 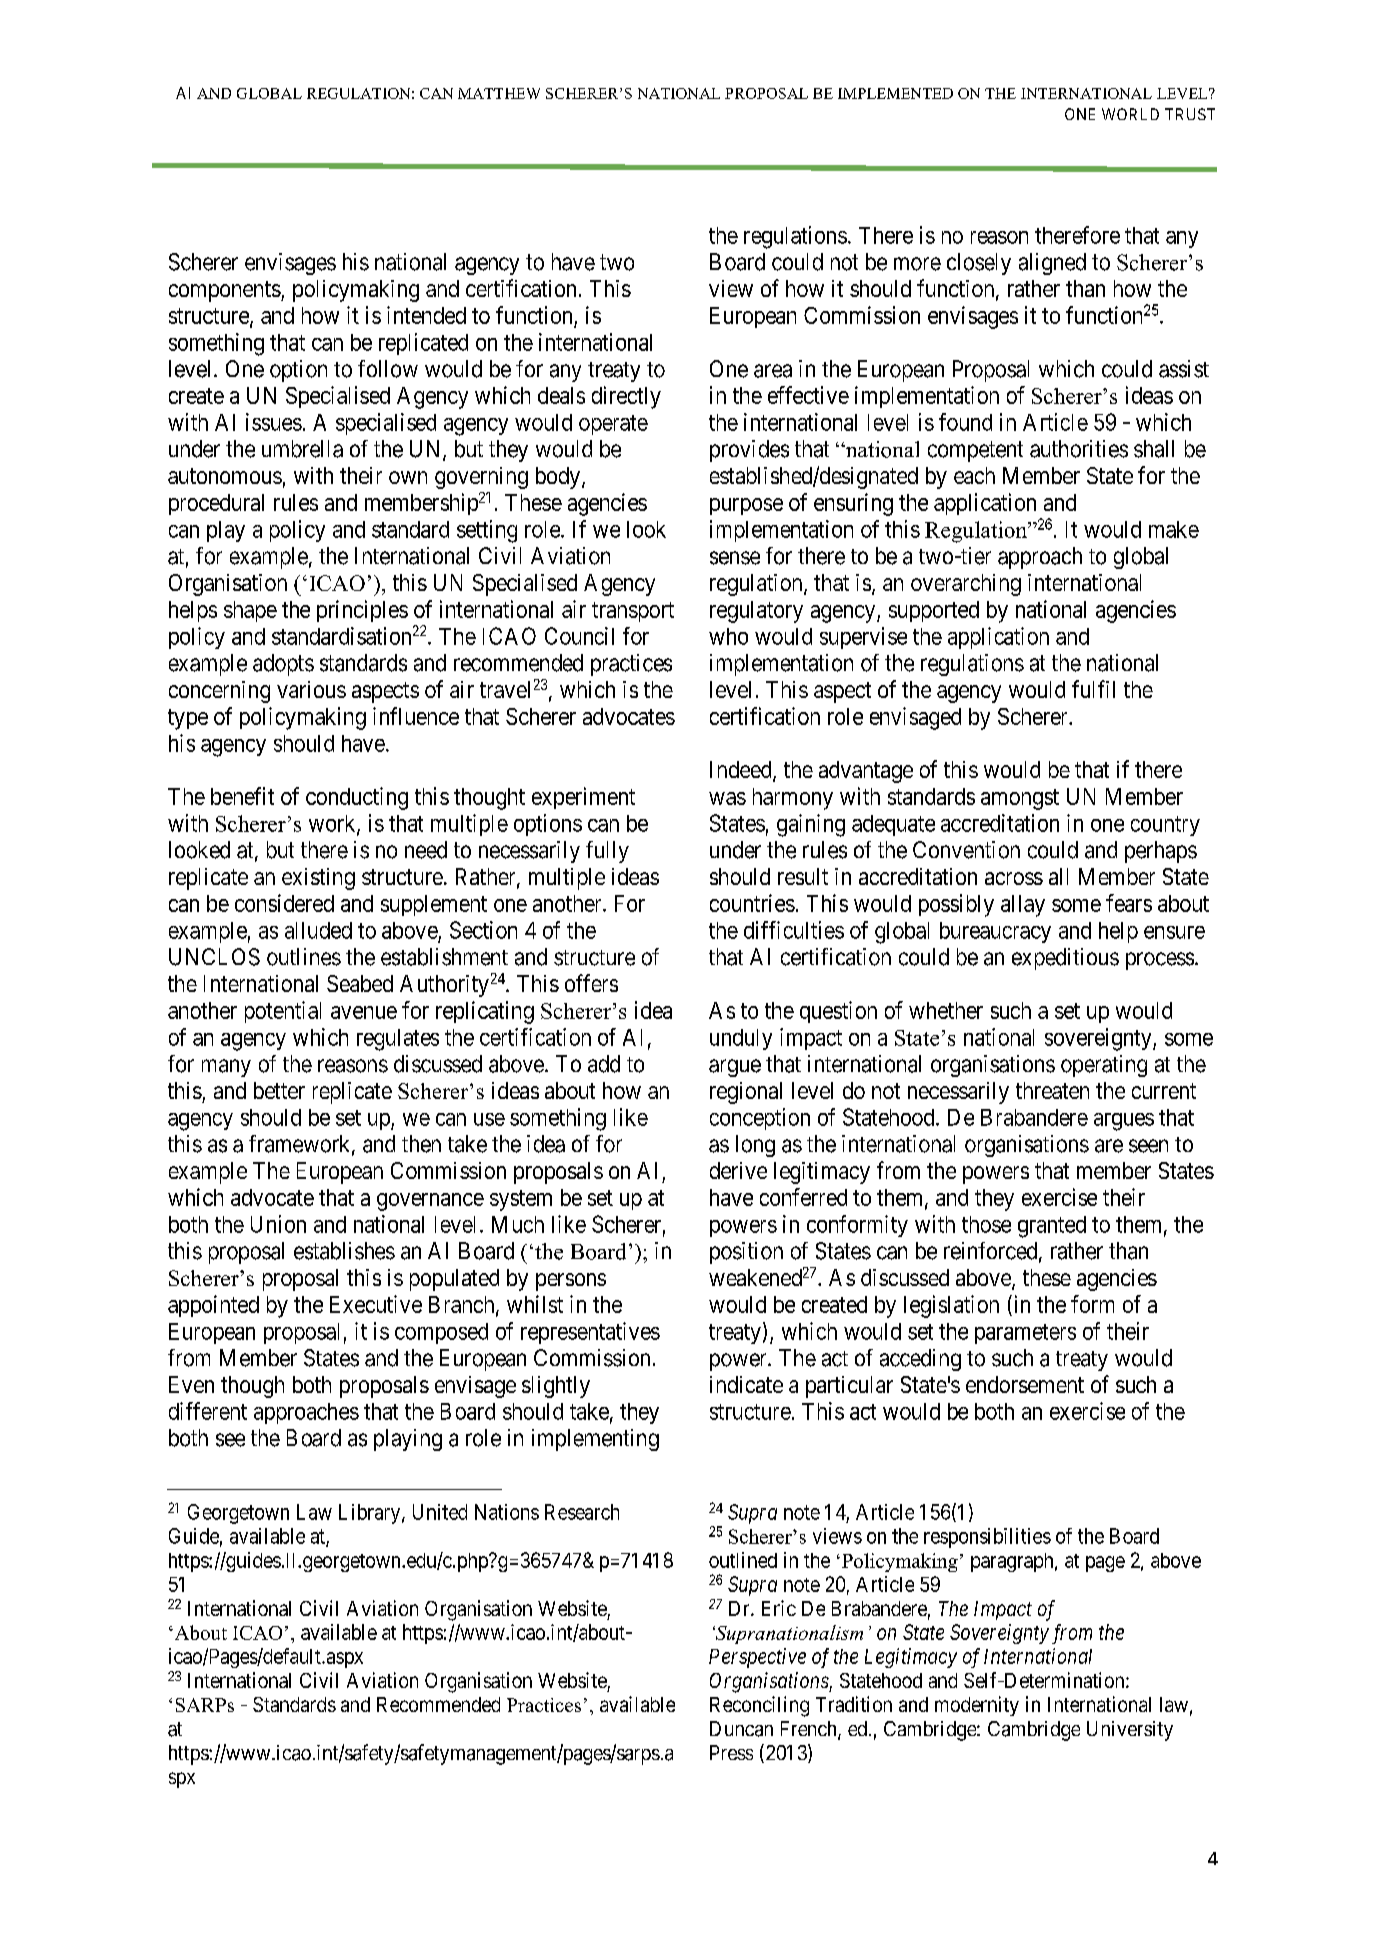 What do you see at coordinates (225, 291) in the image?
I see `components` at bounding box center [225, 291].
